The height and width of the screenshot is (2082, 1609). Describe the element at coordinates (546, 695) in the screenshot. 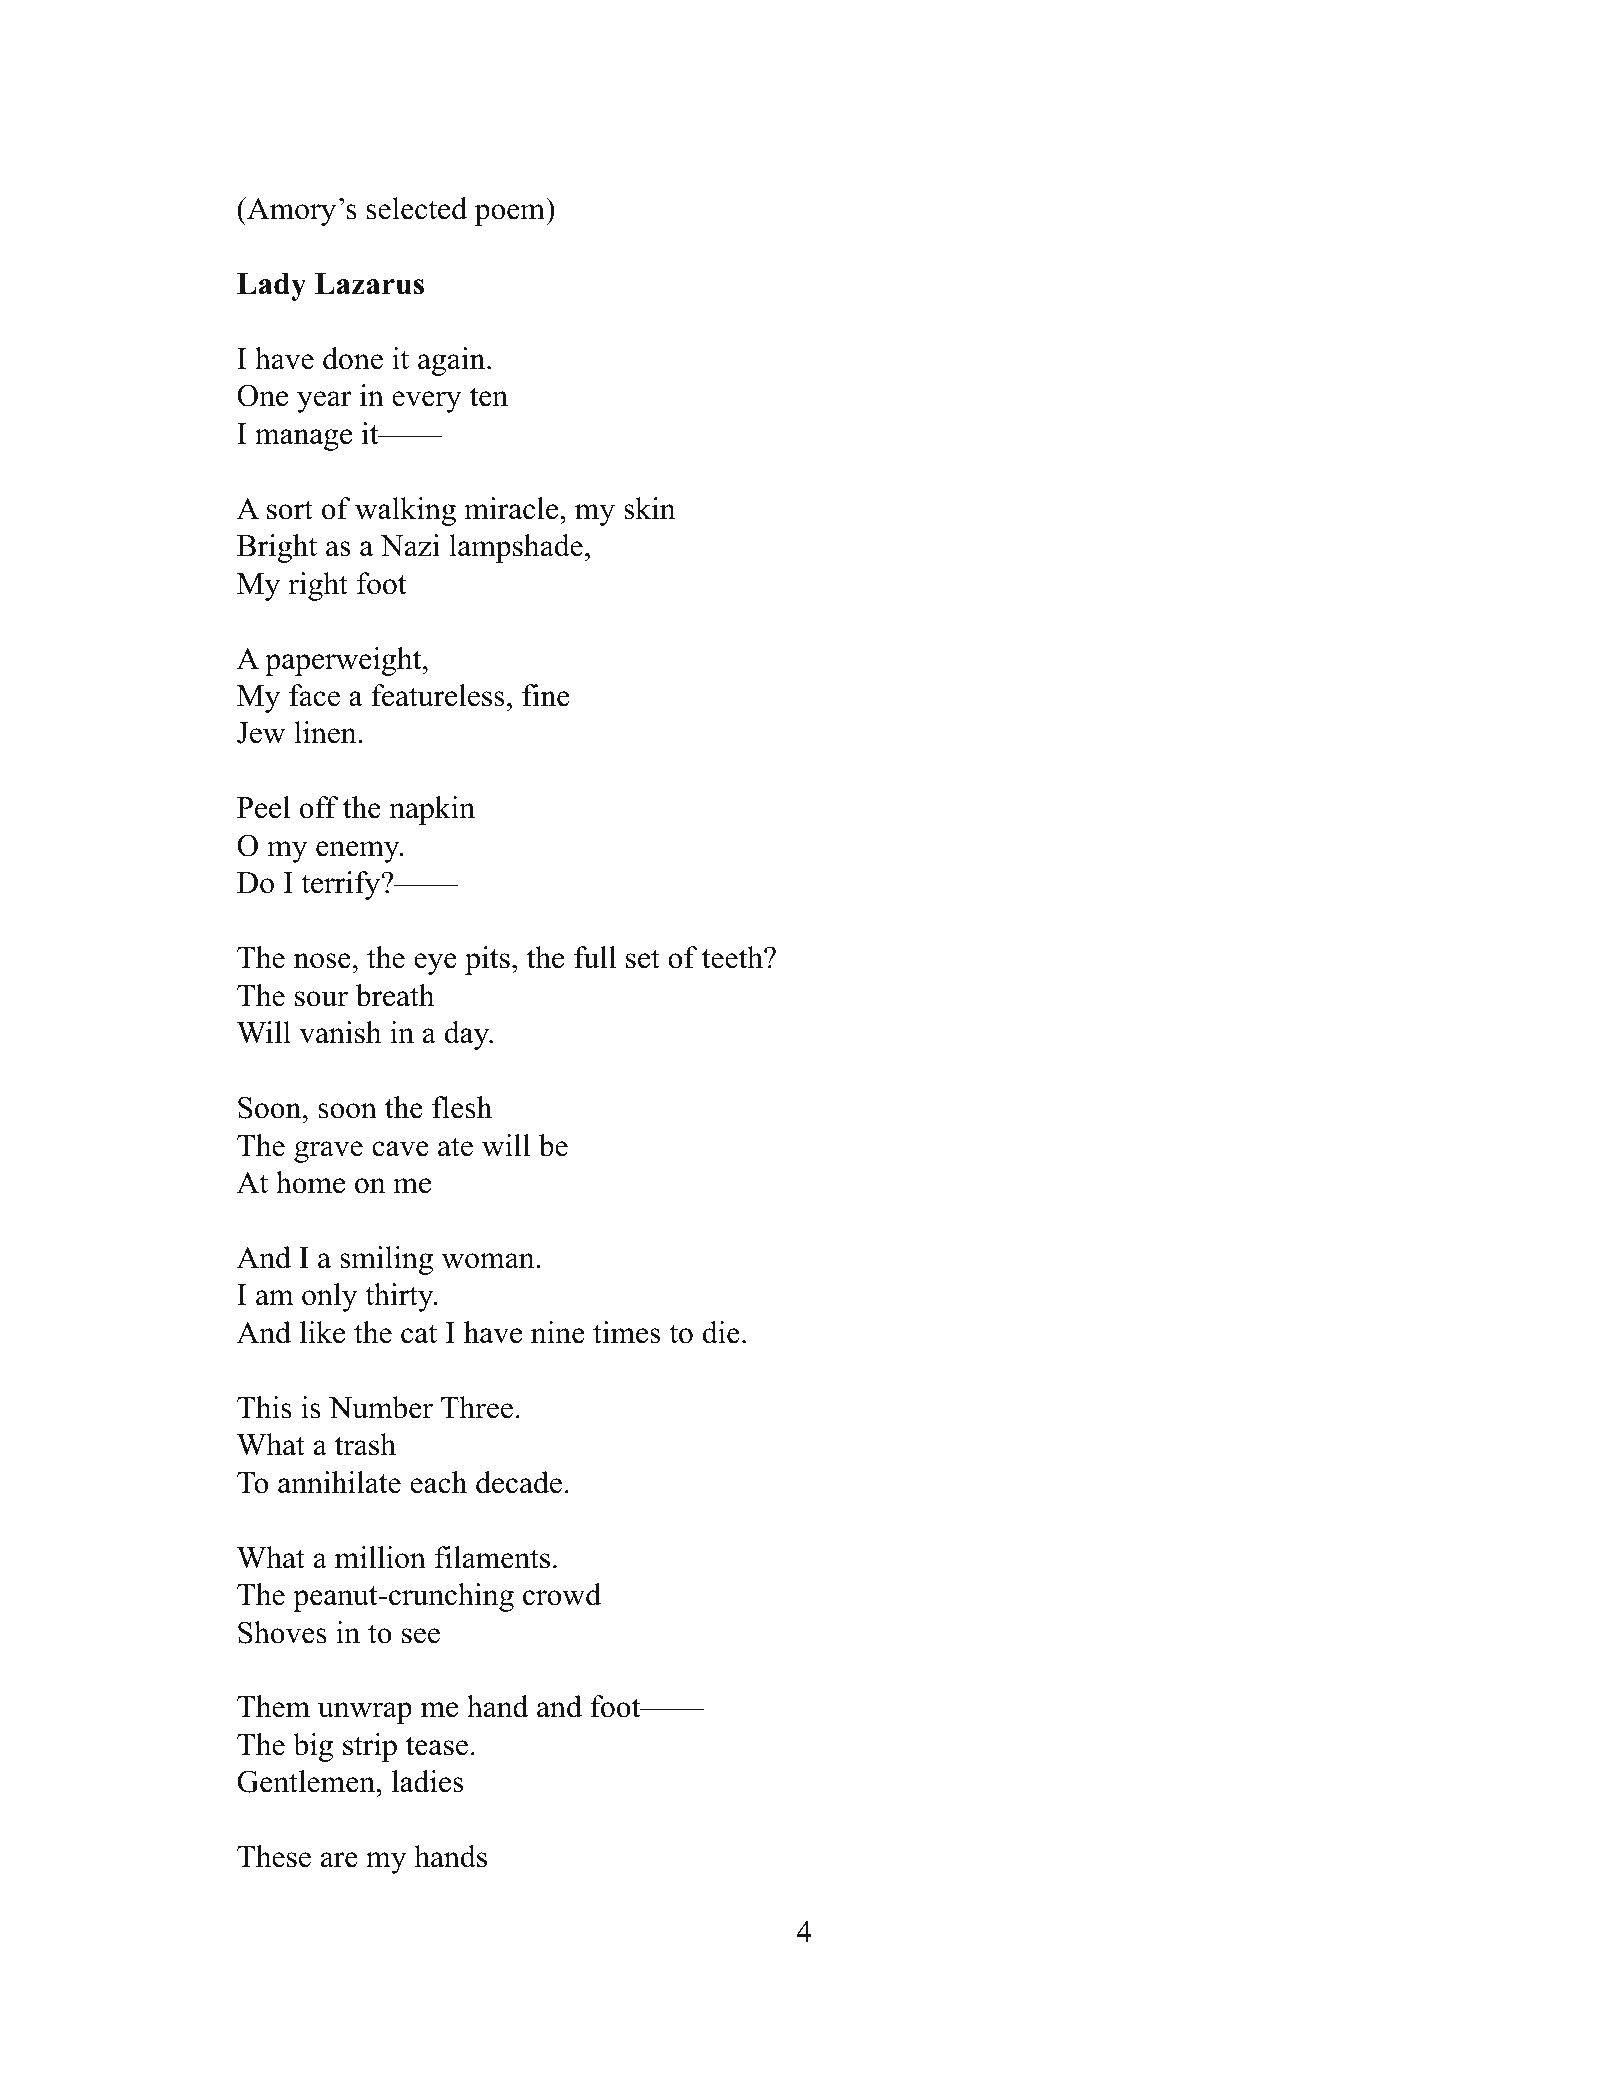

I see `fine` at that location.
